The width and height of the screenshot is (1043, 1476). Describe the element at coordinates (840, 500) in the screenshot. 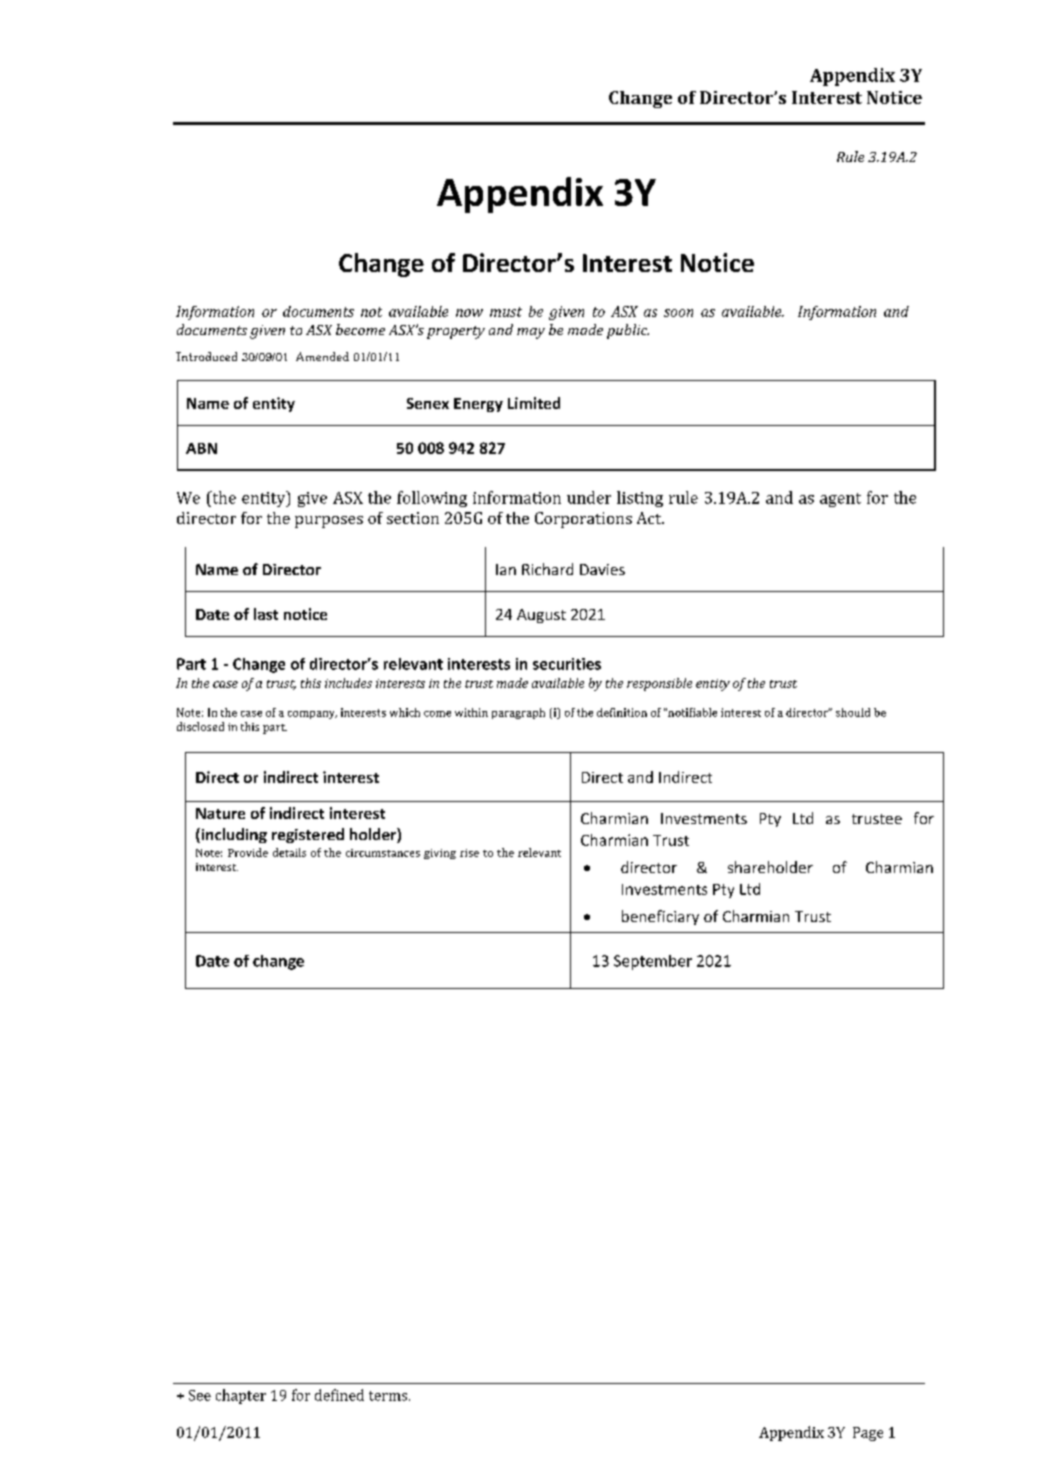

I see `agent` at that location.
